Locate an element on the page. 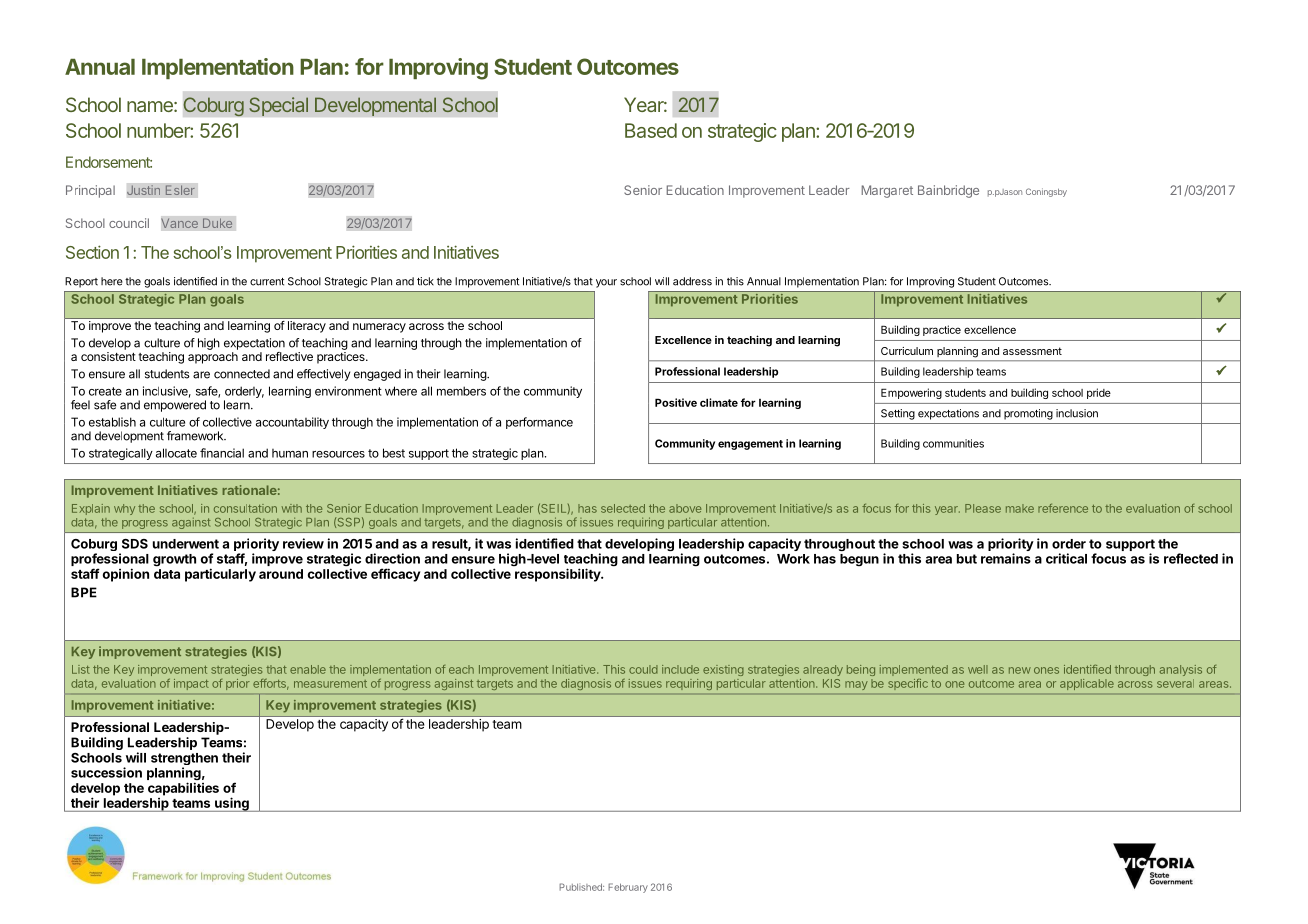 This page has height=924, width=1308. connected is located at coordinates (242, 374).
